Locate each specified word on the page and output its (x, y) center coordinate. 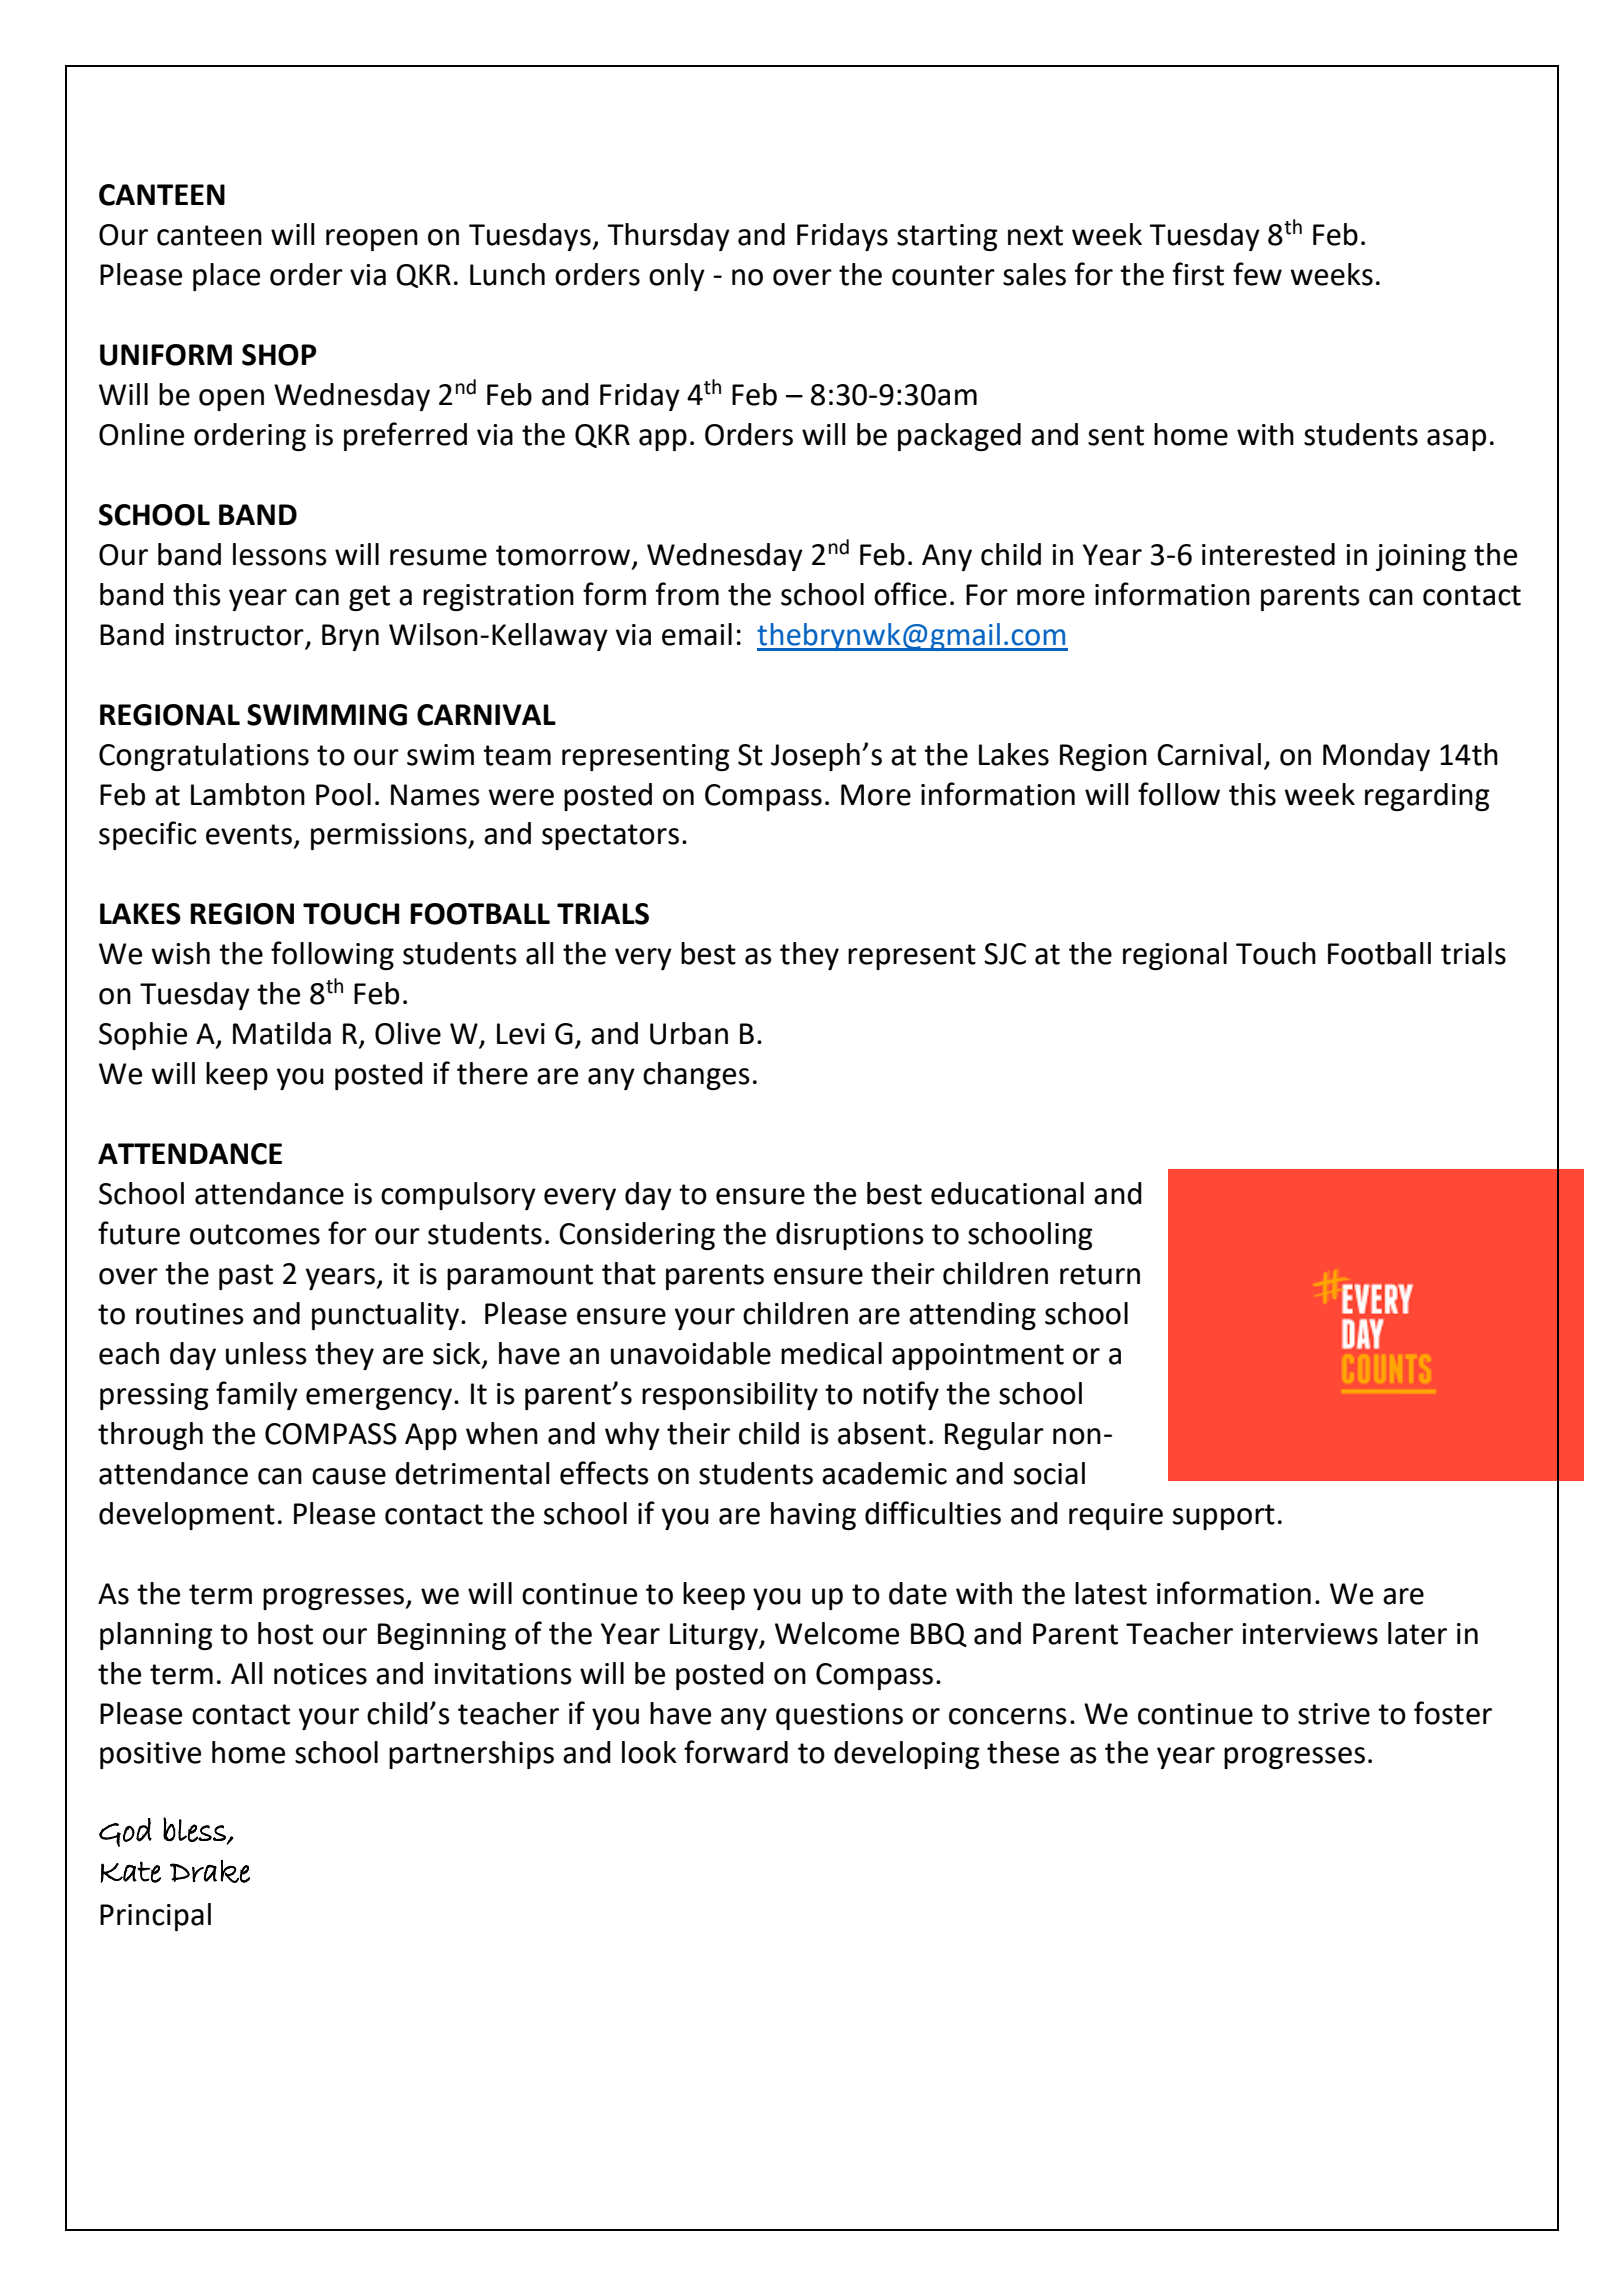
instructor (239, 635)
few (1257, 274)
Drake (210, 1871)
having (813, 1516)
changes (696, 1076)
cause (349, 1476)
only (677, 277)
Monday (1376, 757)
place (226, 277)
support (1224, 1517)
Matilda (282, 1033)
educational (1007, 1193)
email (697, 634)
